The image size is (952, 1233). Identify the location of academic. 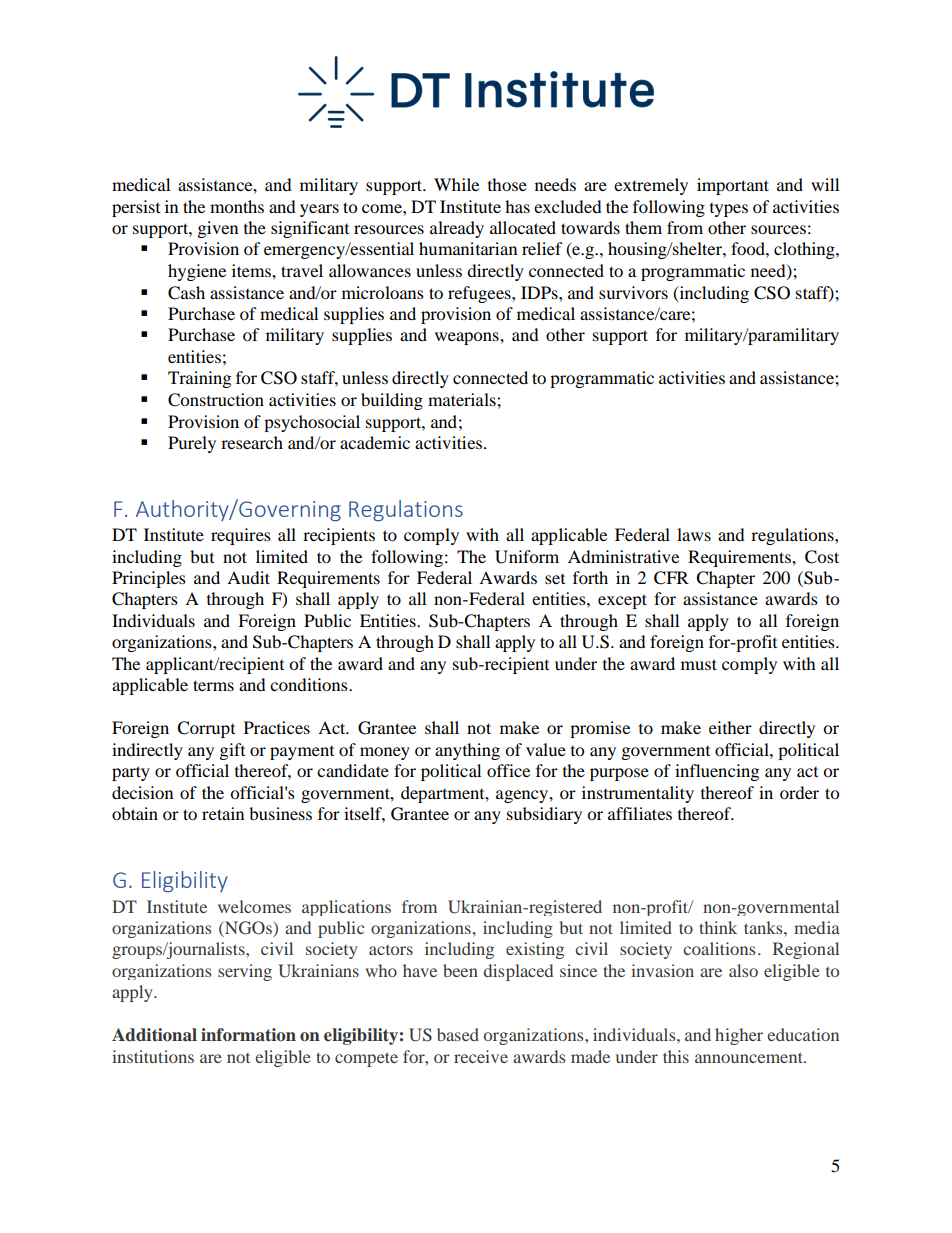
(375, 442).
